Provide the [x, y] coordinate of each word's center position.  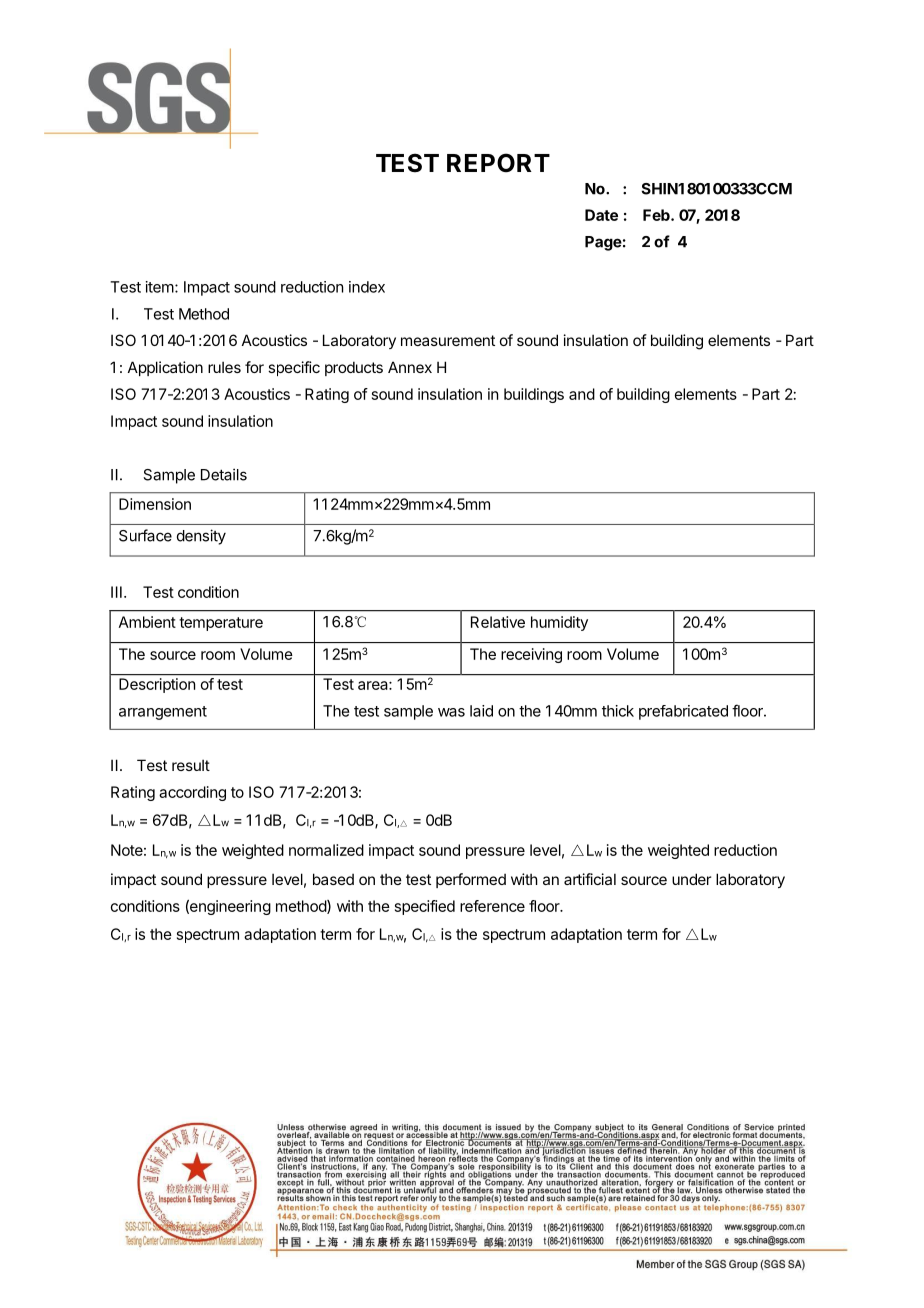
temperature [221, 624]
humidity [559, 623]
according [192, 793]
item [160, 287]
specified [425, 907]
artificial [590, 879]
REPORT [498, 163]
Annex [410, 367]
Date [601, 215]
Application [165, 368]
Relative [498, 622]
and [582, 394]
